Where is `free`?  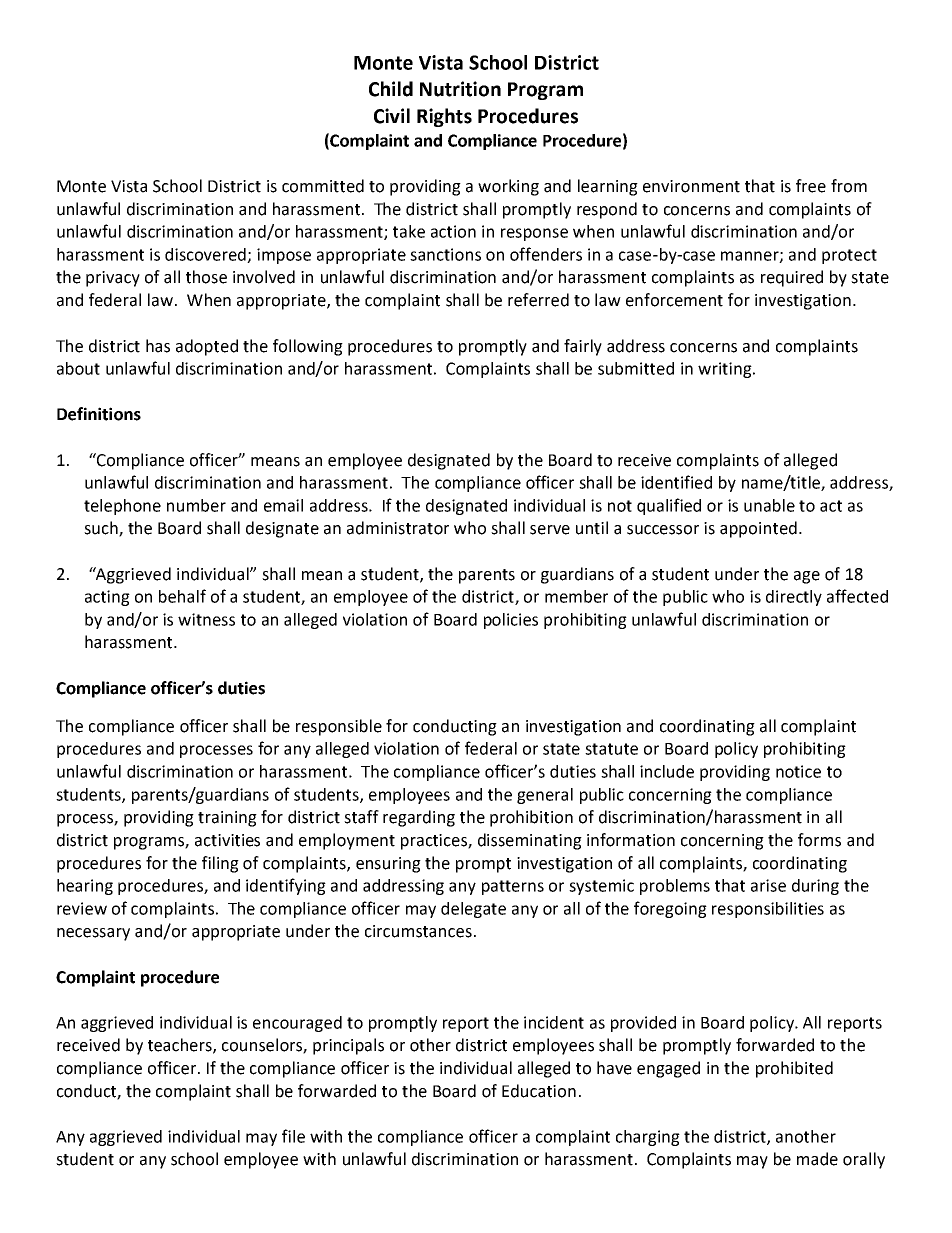 free is located at coordinates (811, 186).
